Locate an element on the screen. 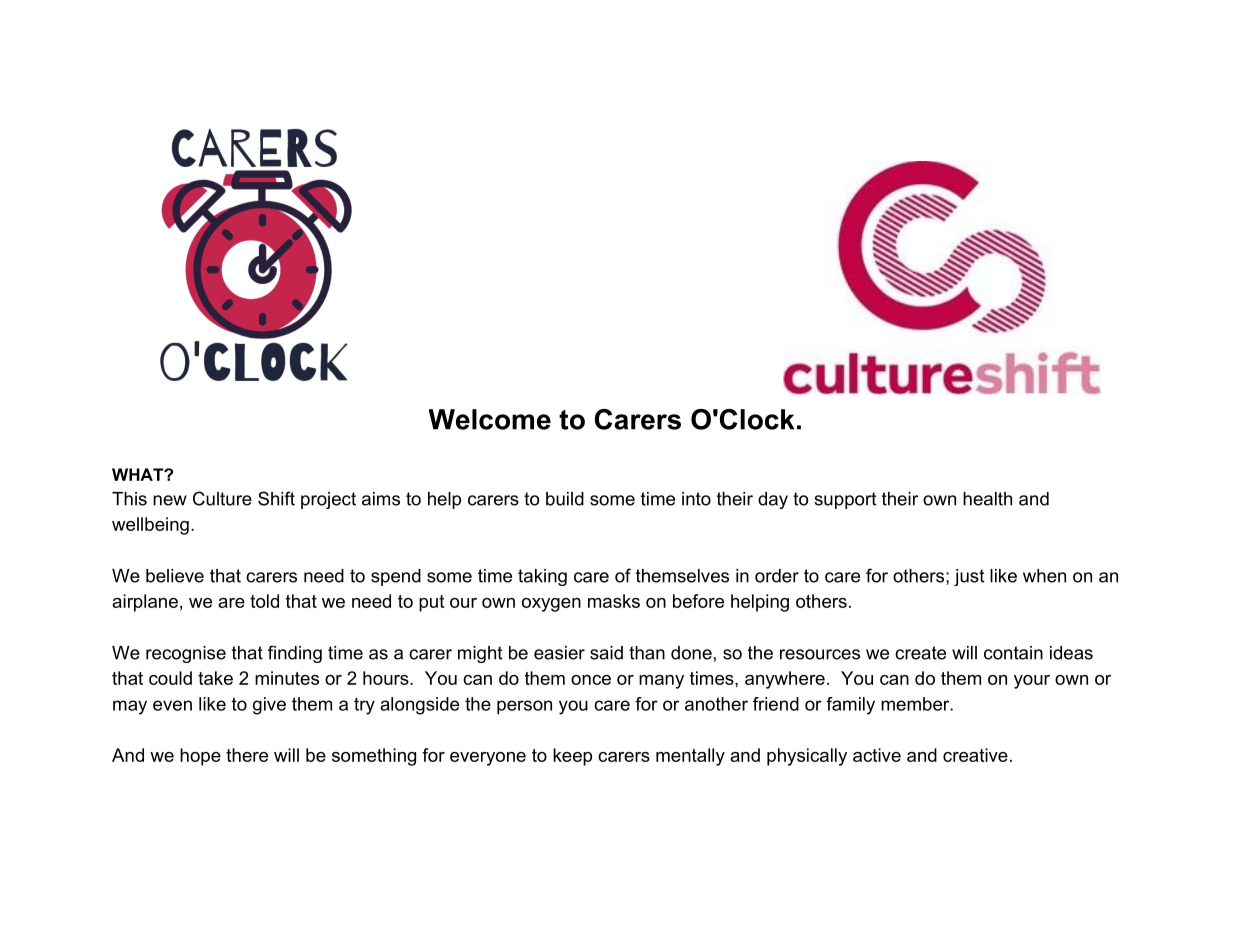  just is located at coordinates (969, 577).
